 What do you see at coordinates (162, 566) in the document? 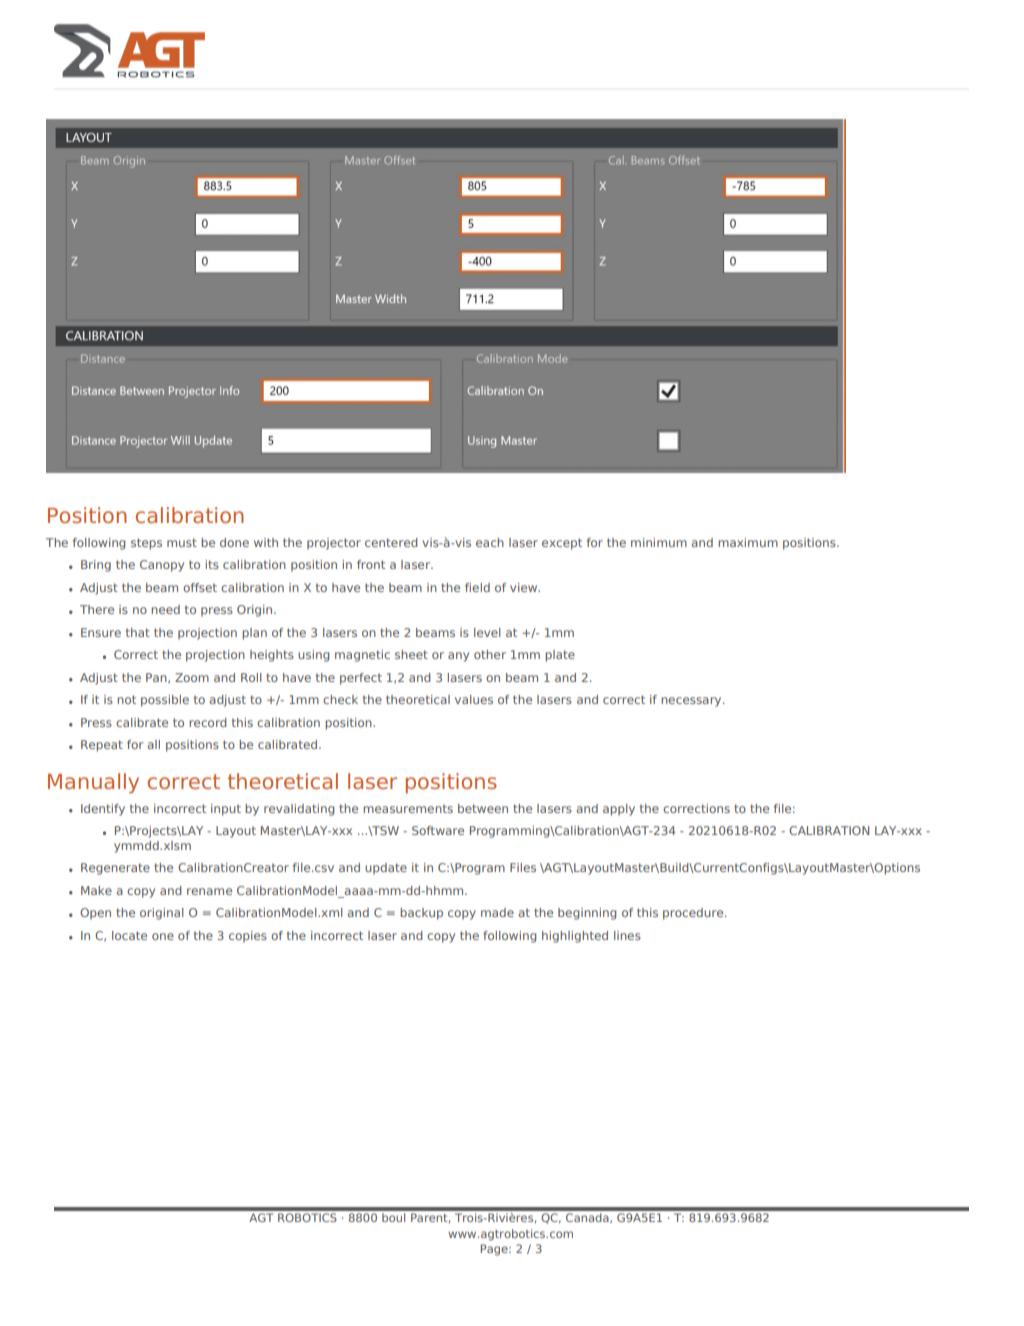
I see `Canopy` at bounding box center [162, 566].
